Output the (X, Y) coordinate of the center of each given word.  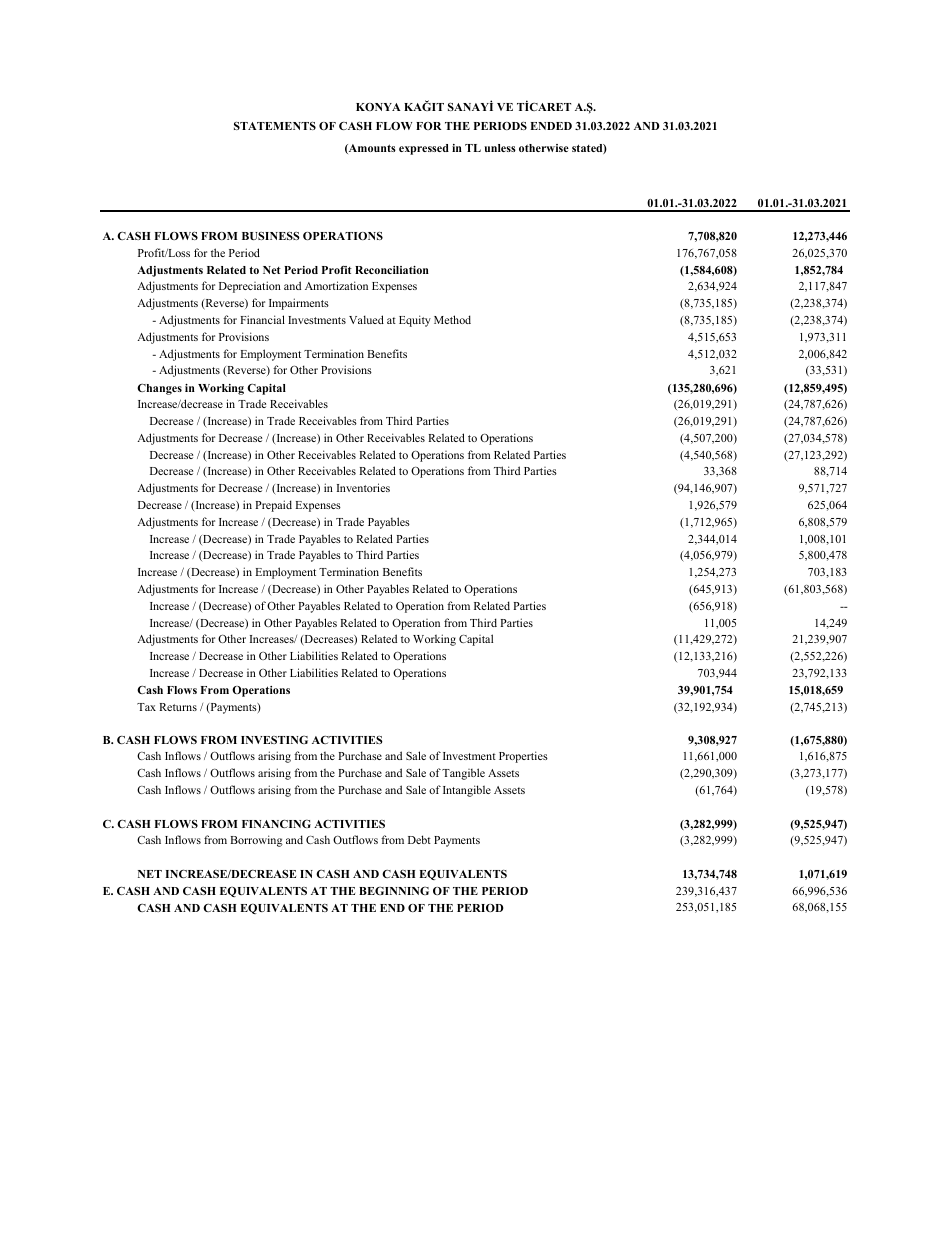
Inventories (363, 487)
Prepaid (273, 506)
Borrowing (256, 841)
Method (452, 319)
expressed (424, 149)
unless (500, 148)
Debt (419, 839)
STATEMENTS (275, 126)
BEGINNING (394, 890)
